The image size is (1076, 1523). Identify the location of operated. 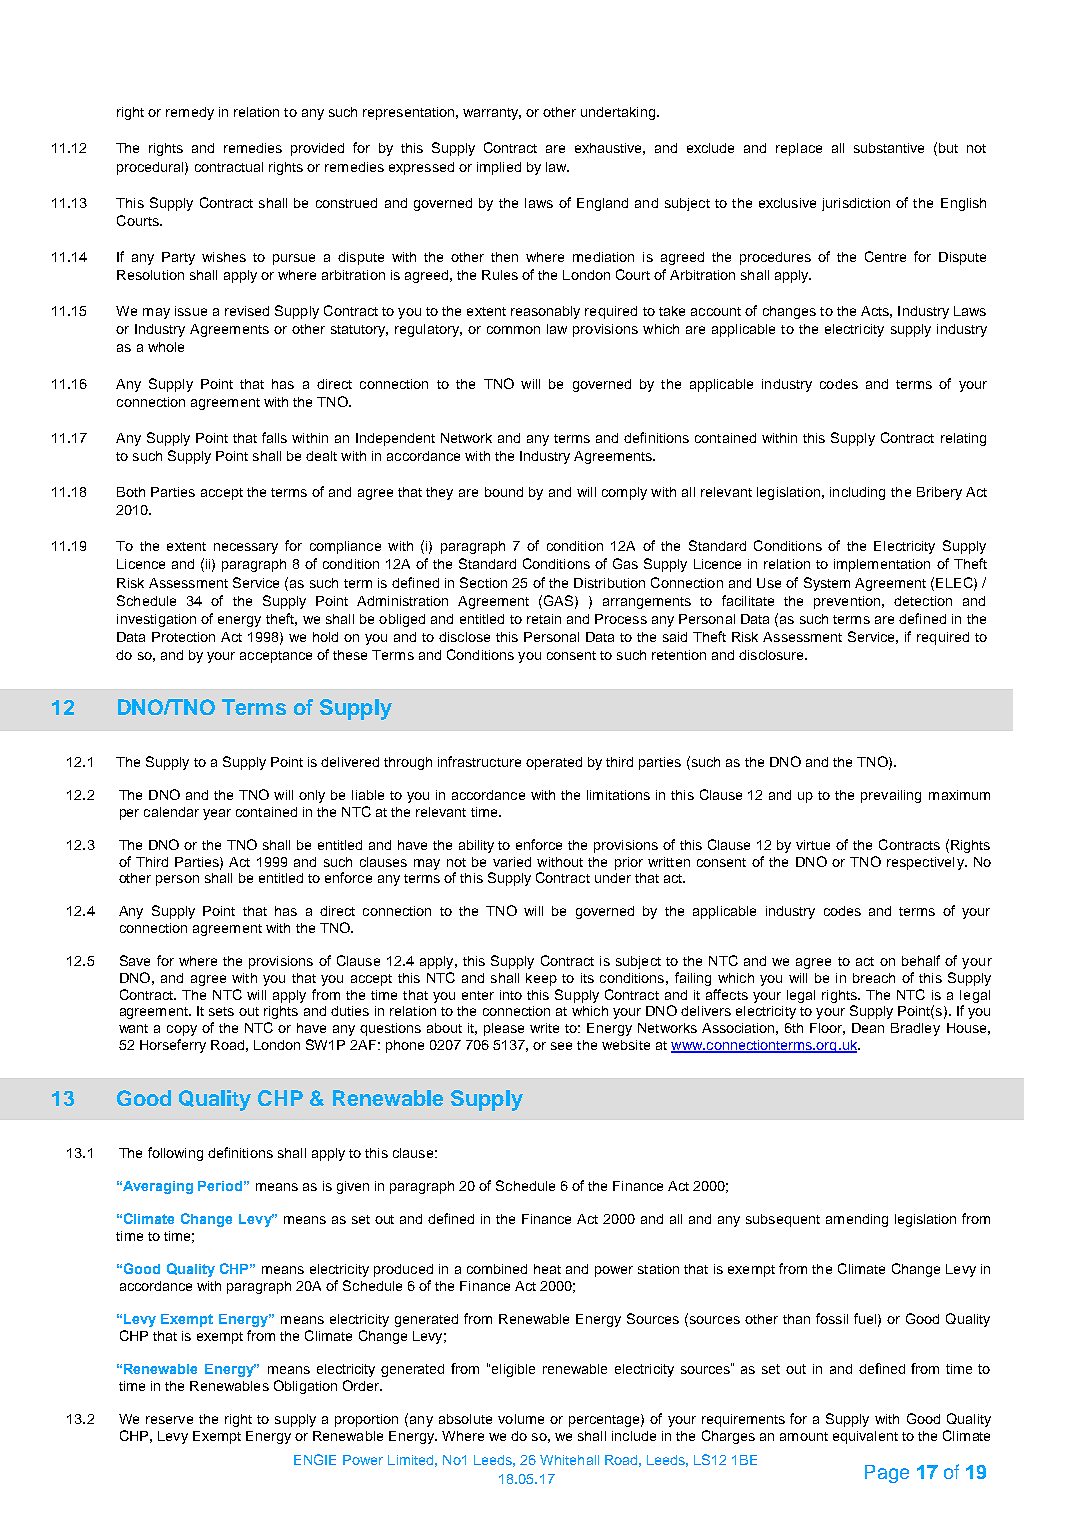
(554, 763).
